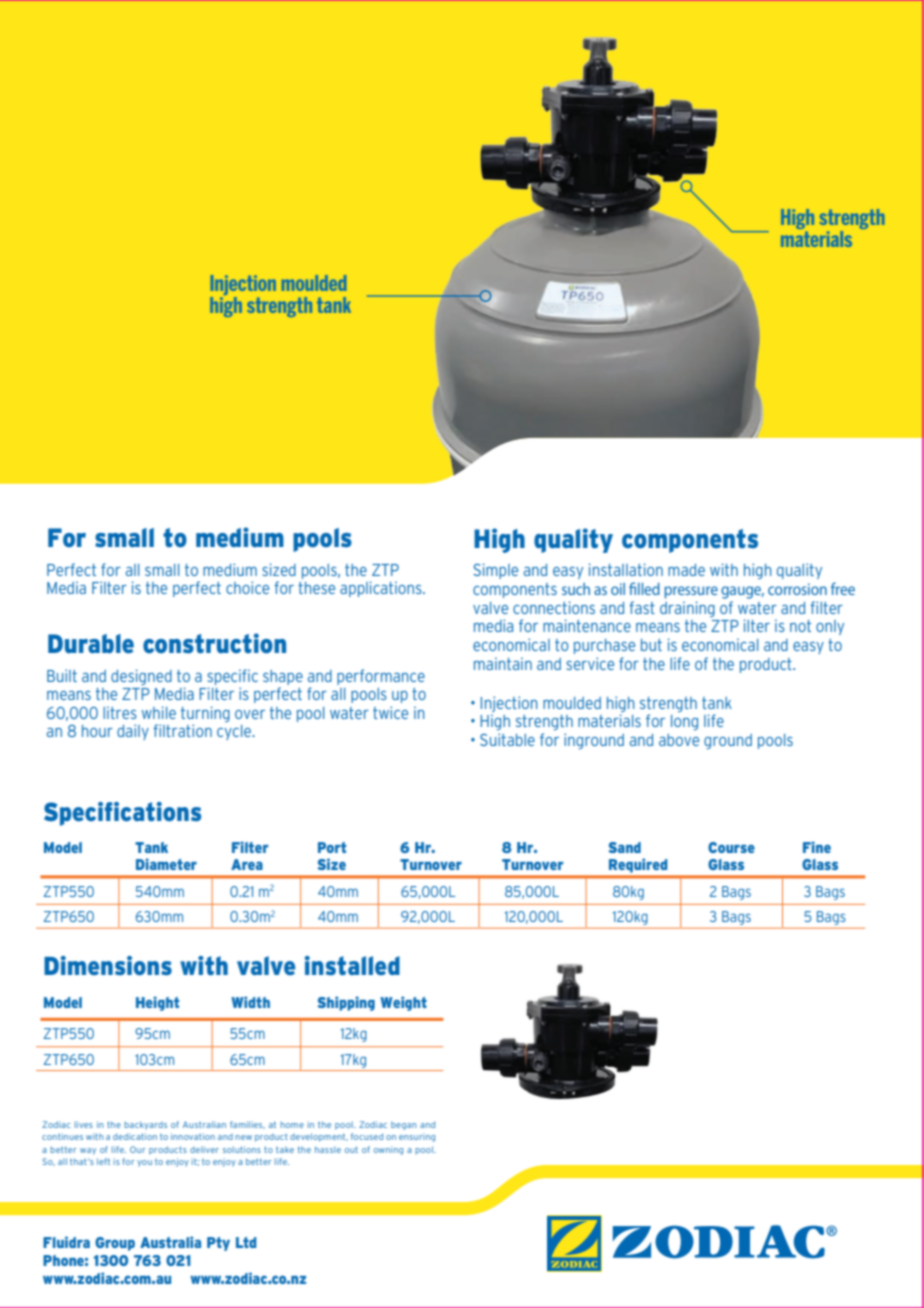 The height and width of the screenshot is (1308, 924). What do you see at coordinates (742, 592) in the screenshot?
I see `gauge` at bounding box center [742, 592].
